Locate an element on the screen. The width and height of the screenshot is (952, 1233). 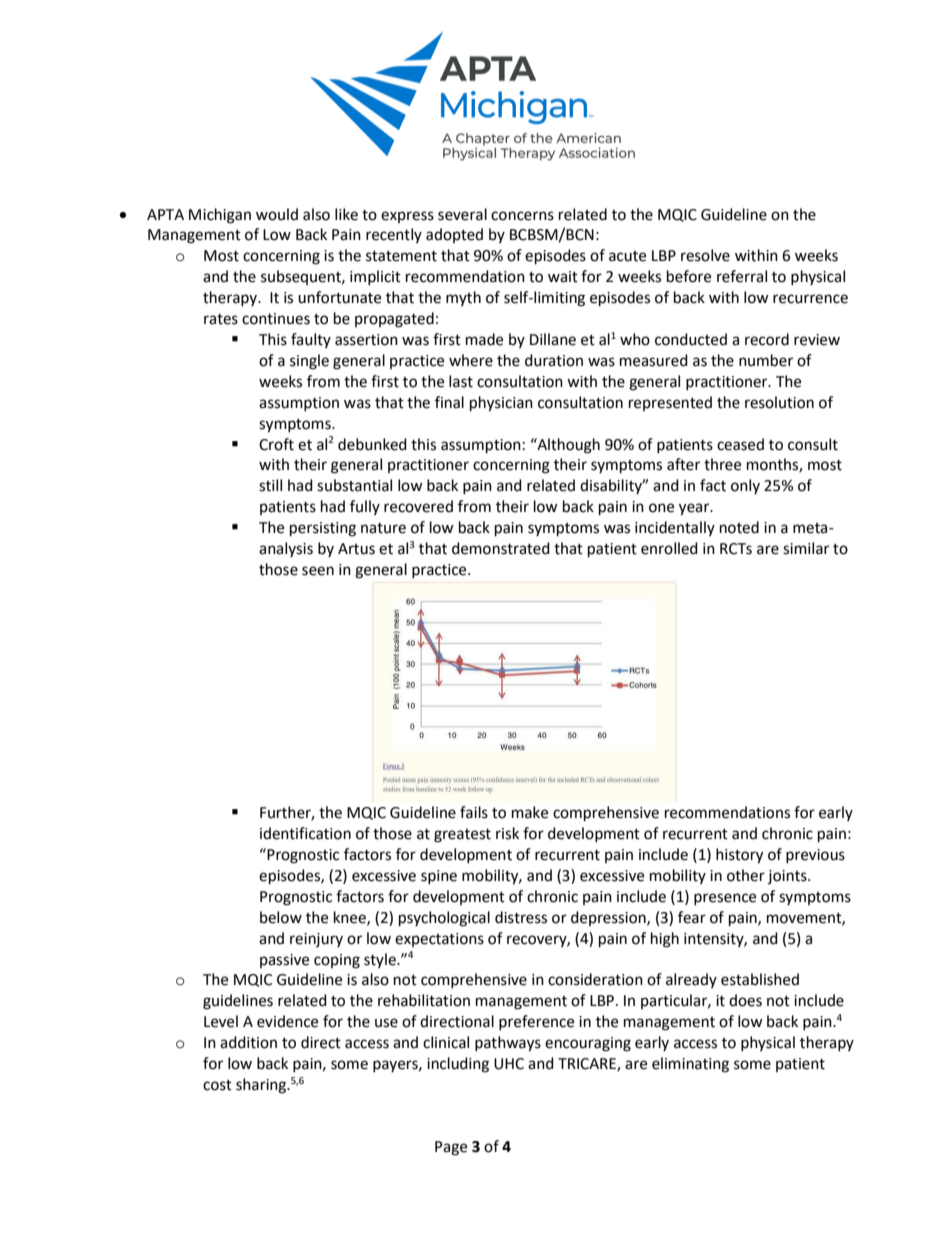
ceased is located at coordinates (740, 444).
